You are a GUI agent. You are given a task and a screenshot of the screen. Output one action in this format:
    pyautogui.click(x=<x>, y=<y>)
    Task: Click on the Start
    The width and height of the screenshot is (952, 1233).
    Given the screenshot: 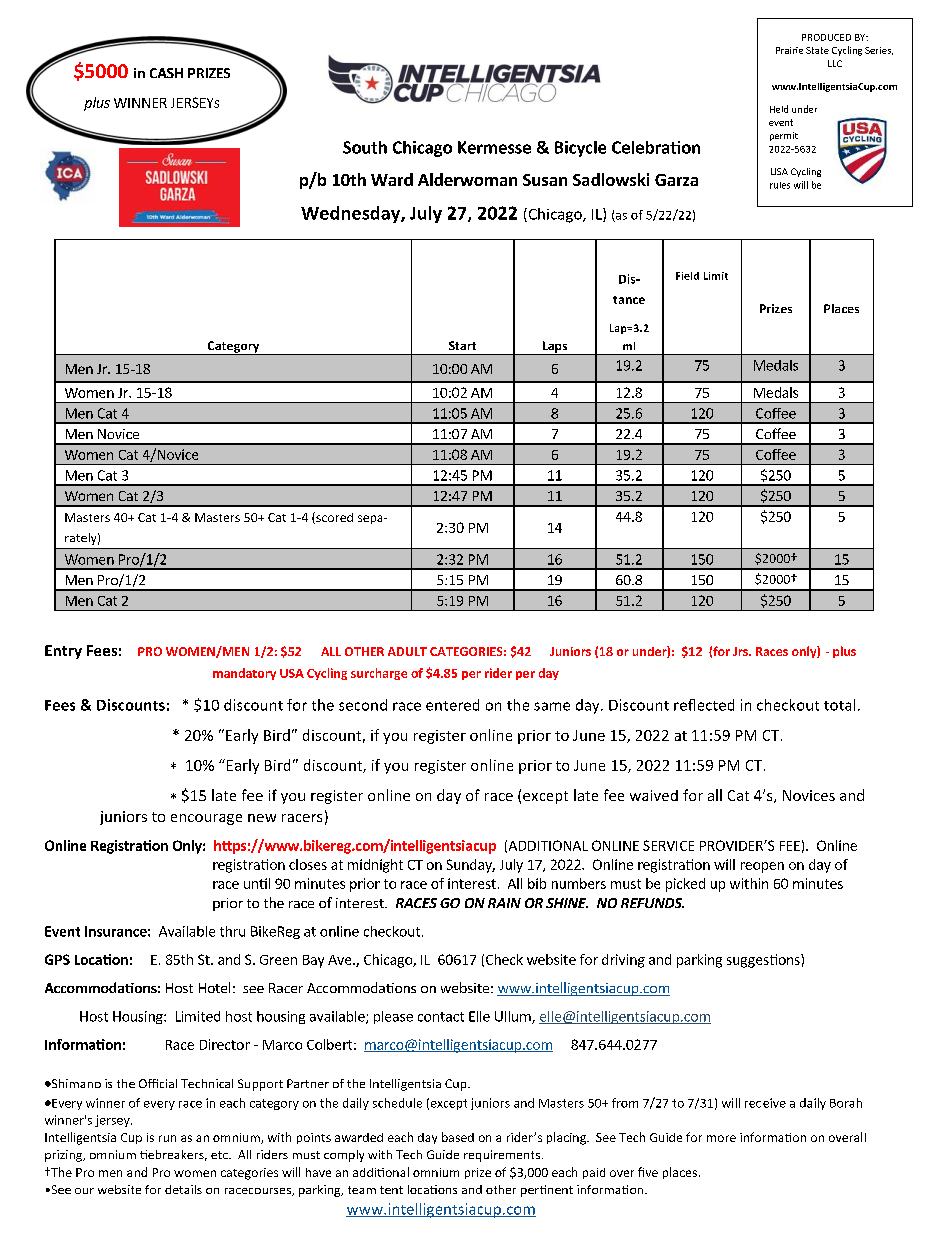 What is the action you would take?
    pyautogui.click(x=462, y=345)
